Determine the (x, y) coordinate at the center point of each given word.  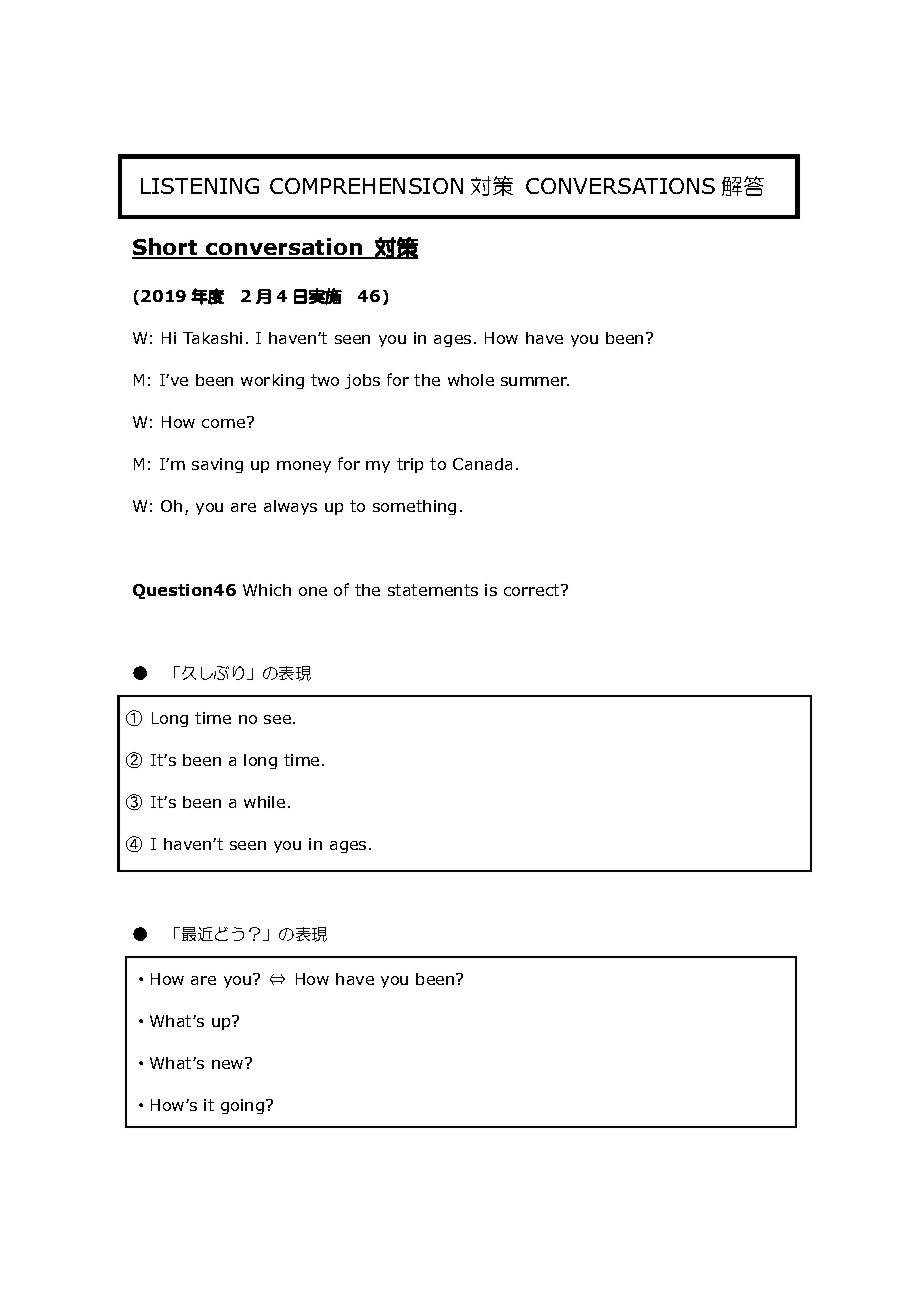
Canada (482, 464)
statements (433, 590)
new (229, 1063)
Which (267, 590)
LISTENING (200, 186)
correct (533, 590)
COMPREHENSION (366, 186)
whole (471, 380)
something (414, 507)
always (290, 507)
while (264, 802)
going (244, 1106)
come (225, 422)
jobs (362, 381)
